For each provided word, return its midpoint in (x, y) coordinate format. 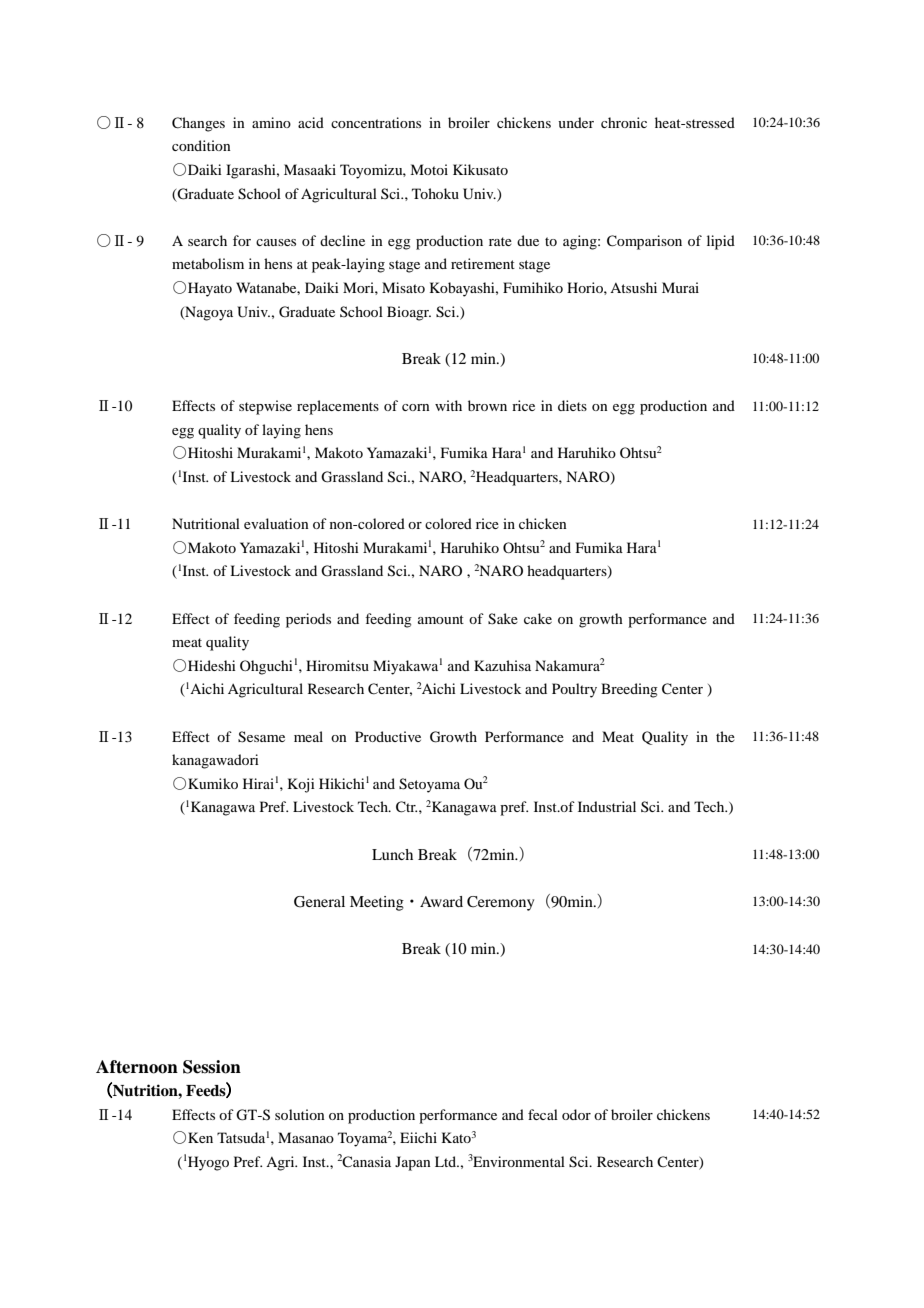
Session (212, 1067)
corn (416, 407)
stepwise (265, 407)
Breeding (629, 690)
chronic (624, 122)
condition (201, 145)
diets (572, 405)
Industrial (607, 806)
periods (308, 620)
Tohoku (435, 193)
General (319, 902)
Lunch (392, 854)
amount (441, 619)
